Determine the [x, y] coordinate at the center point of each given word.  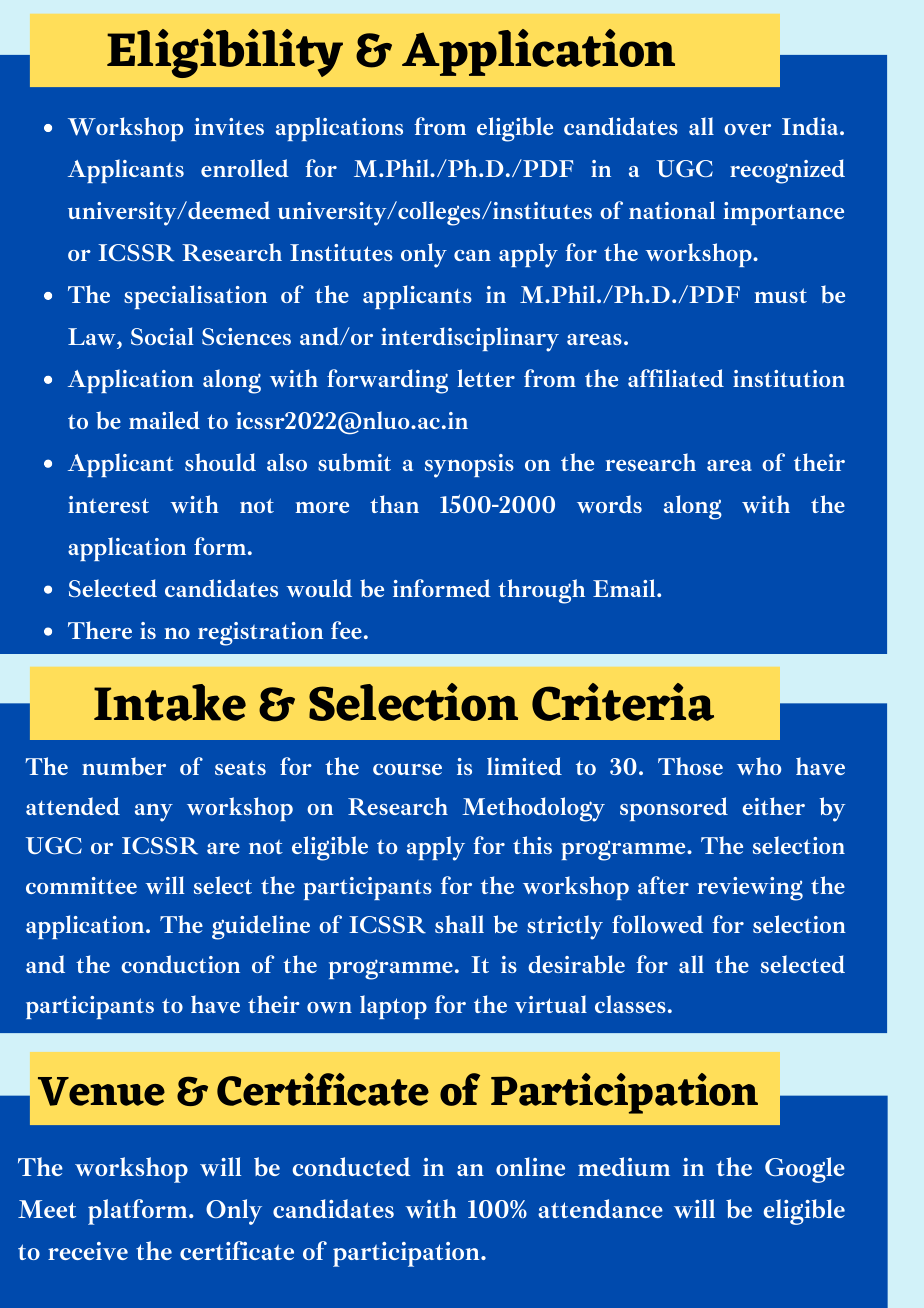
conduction [180, 964]
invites [229, 126]
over [747, 129]
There [100, 630]
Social [162, 336]
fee [346, 630]
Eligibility [225, 53]
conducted [351, 1166]
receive [88, 1251]
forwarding [387, 381]
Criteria [623, 702]
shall [459, 924]
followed [657, 924]
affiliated [676, 378]
